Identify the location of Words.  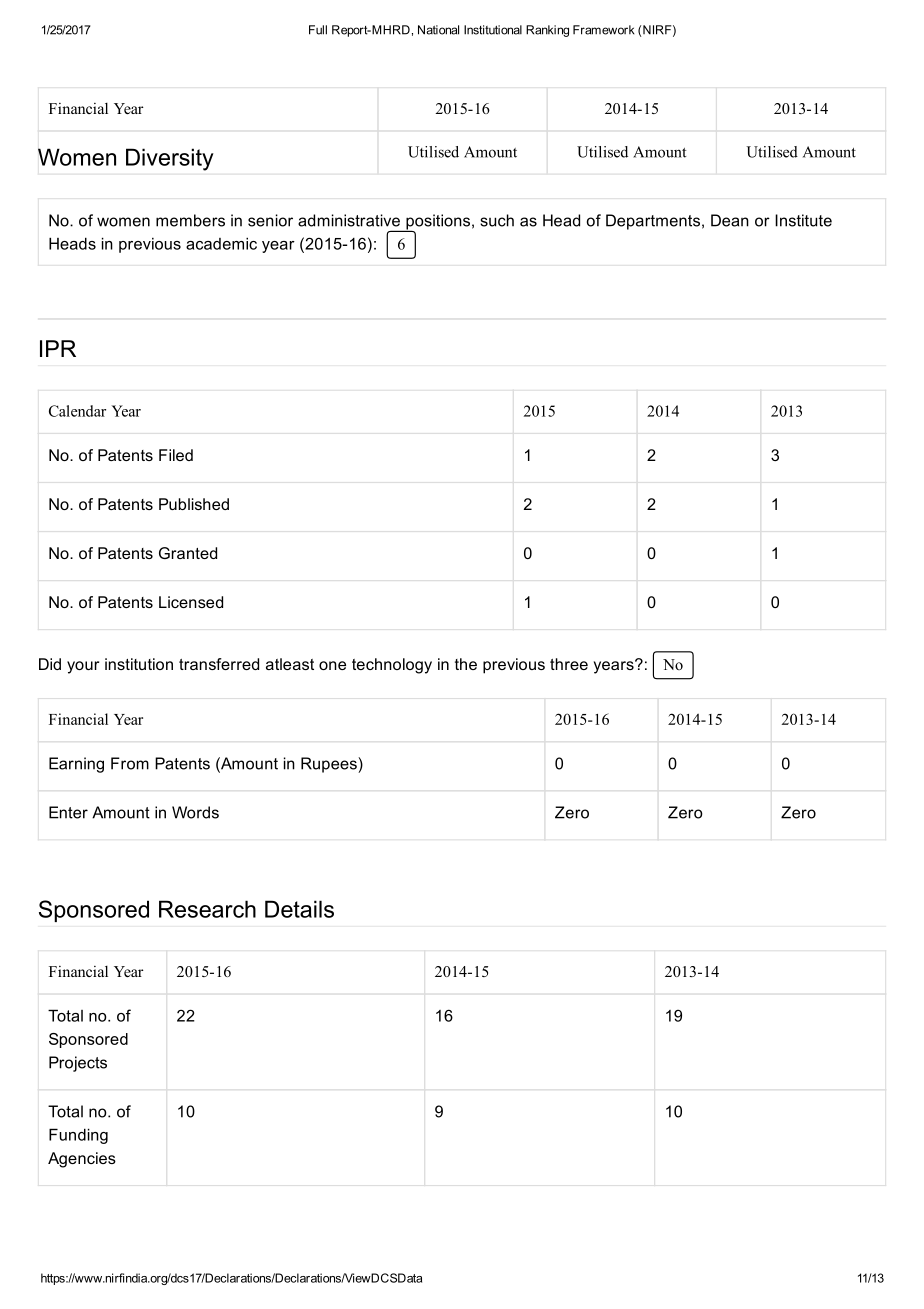
(195, 812).
